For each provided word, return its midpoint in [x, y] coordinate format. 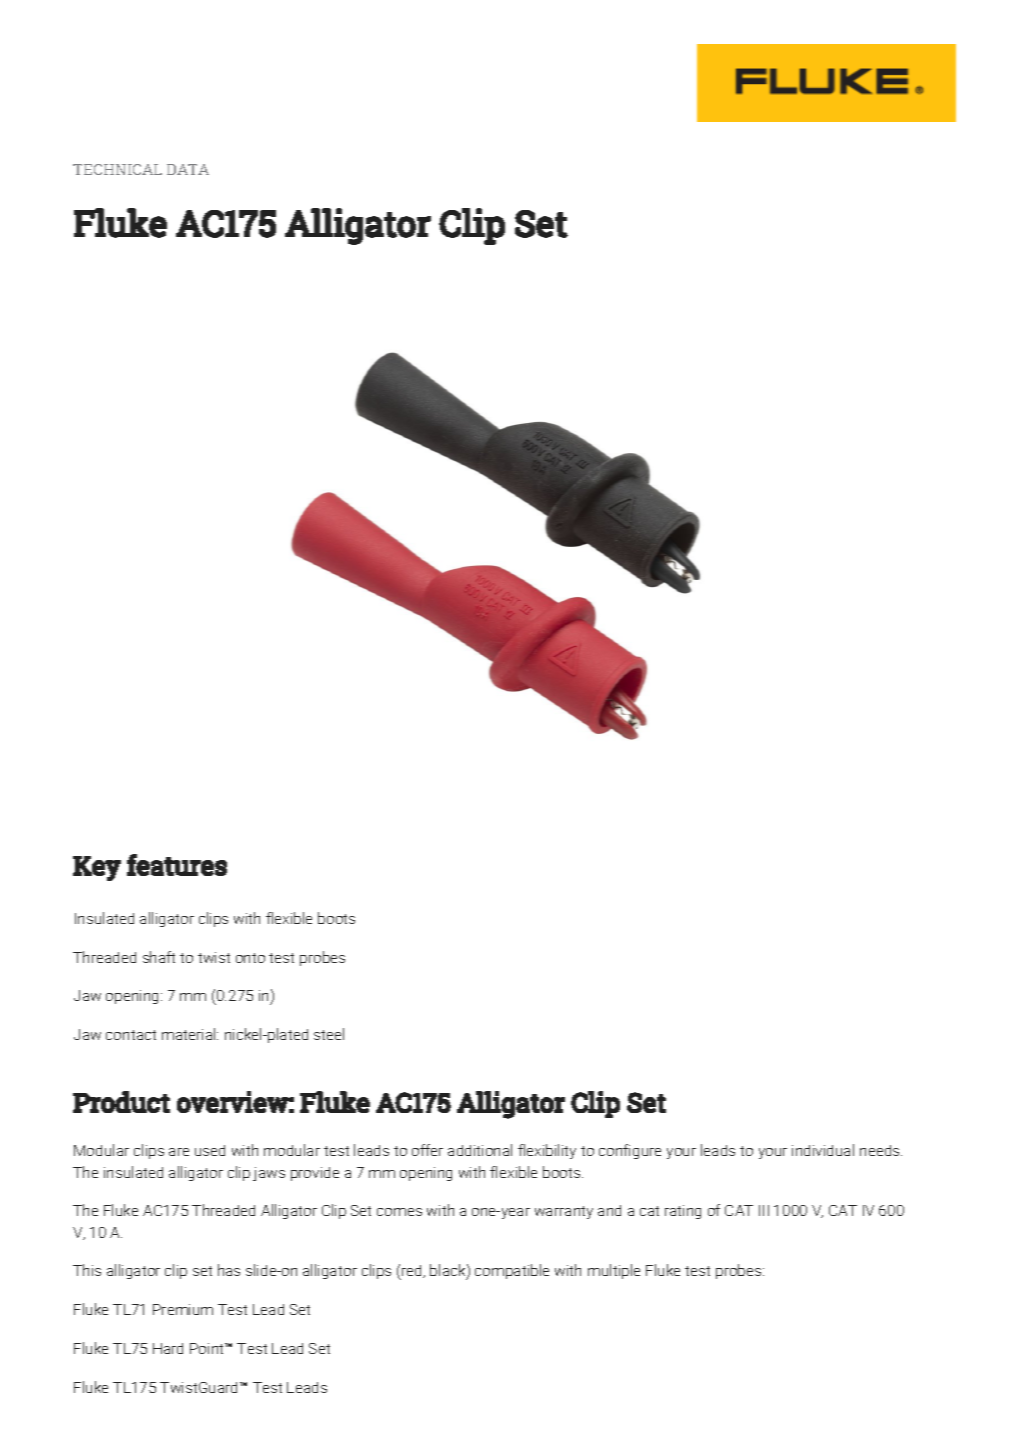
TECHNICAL [117, 169]
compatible [512, 1271]
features [177, 865]
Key [97, 868]
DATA [188, 169]
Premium [183, 1309]
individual [823, 1150]
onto [250, 958]
